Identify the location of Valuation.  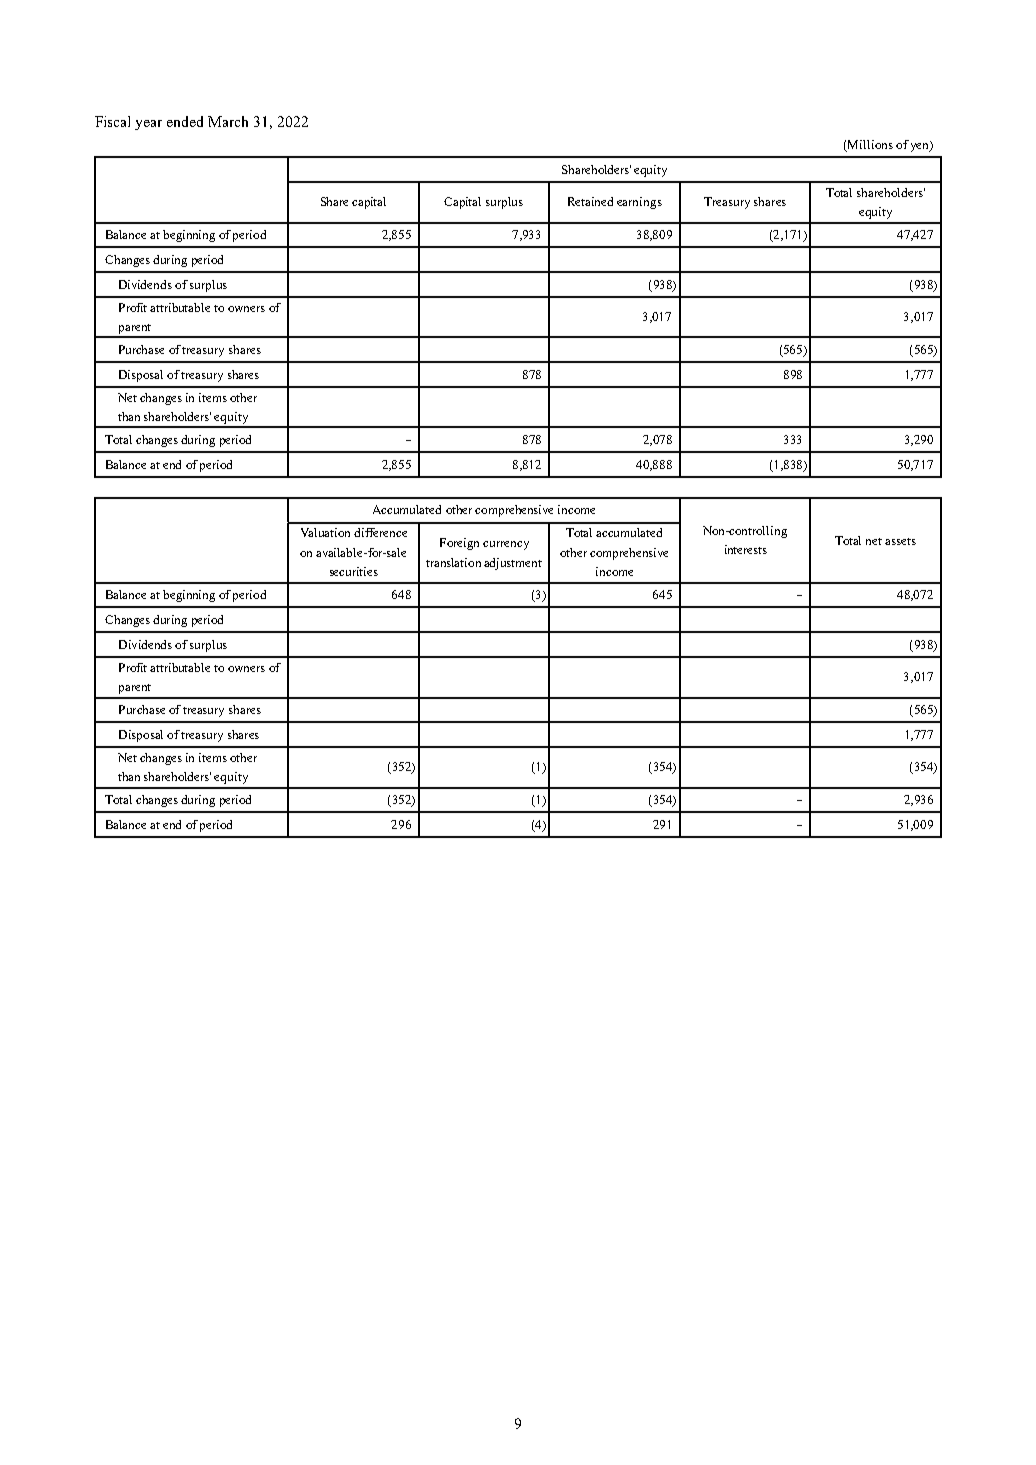
(325, 532).
